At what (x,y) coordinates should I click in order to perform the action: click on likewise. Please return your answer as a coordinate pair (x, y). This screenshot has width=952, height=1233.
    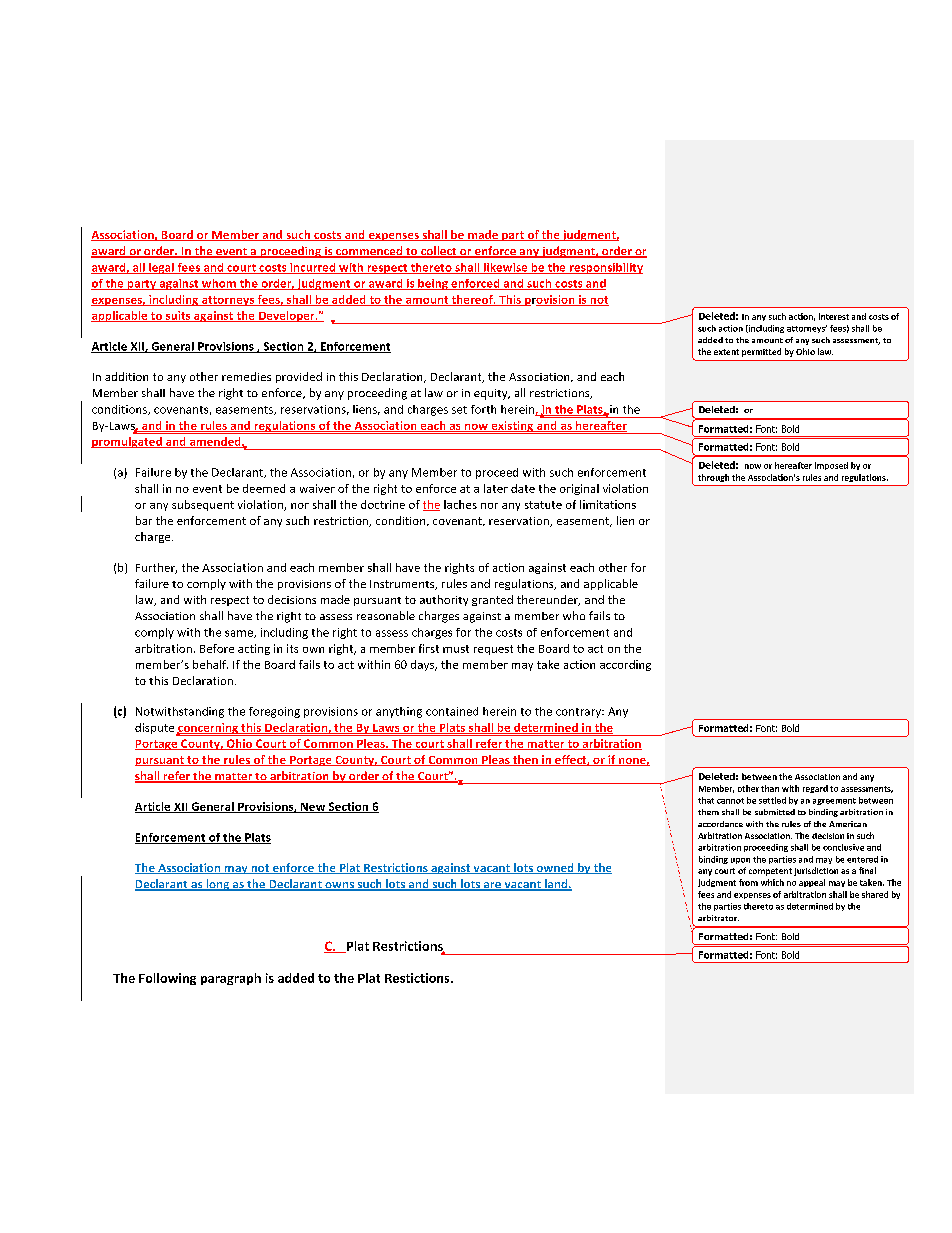
    Looking at the image, I should click on (506, 268).
